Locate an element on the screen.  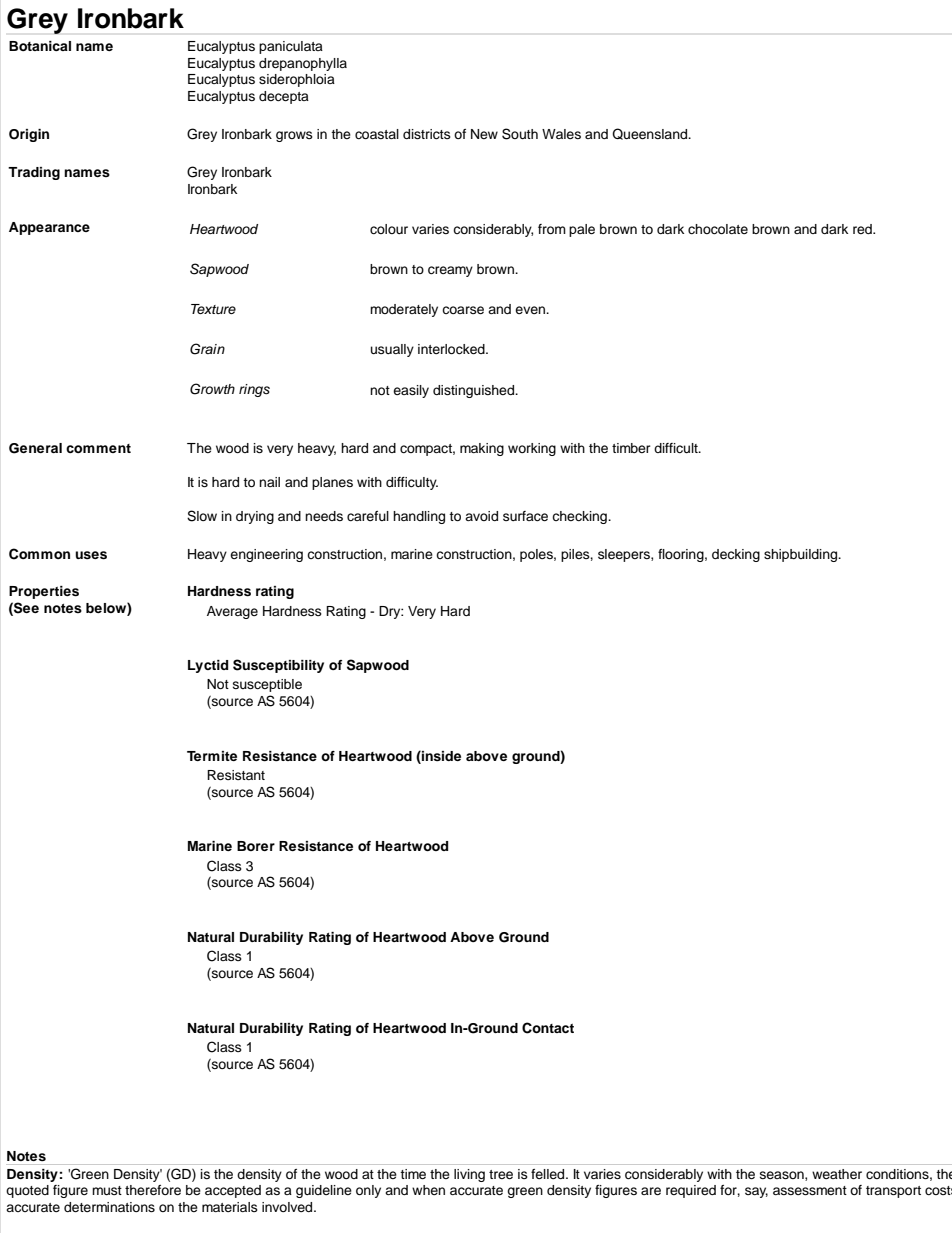
Queensland is located at coordinates (651, 134).
